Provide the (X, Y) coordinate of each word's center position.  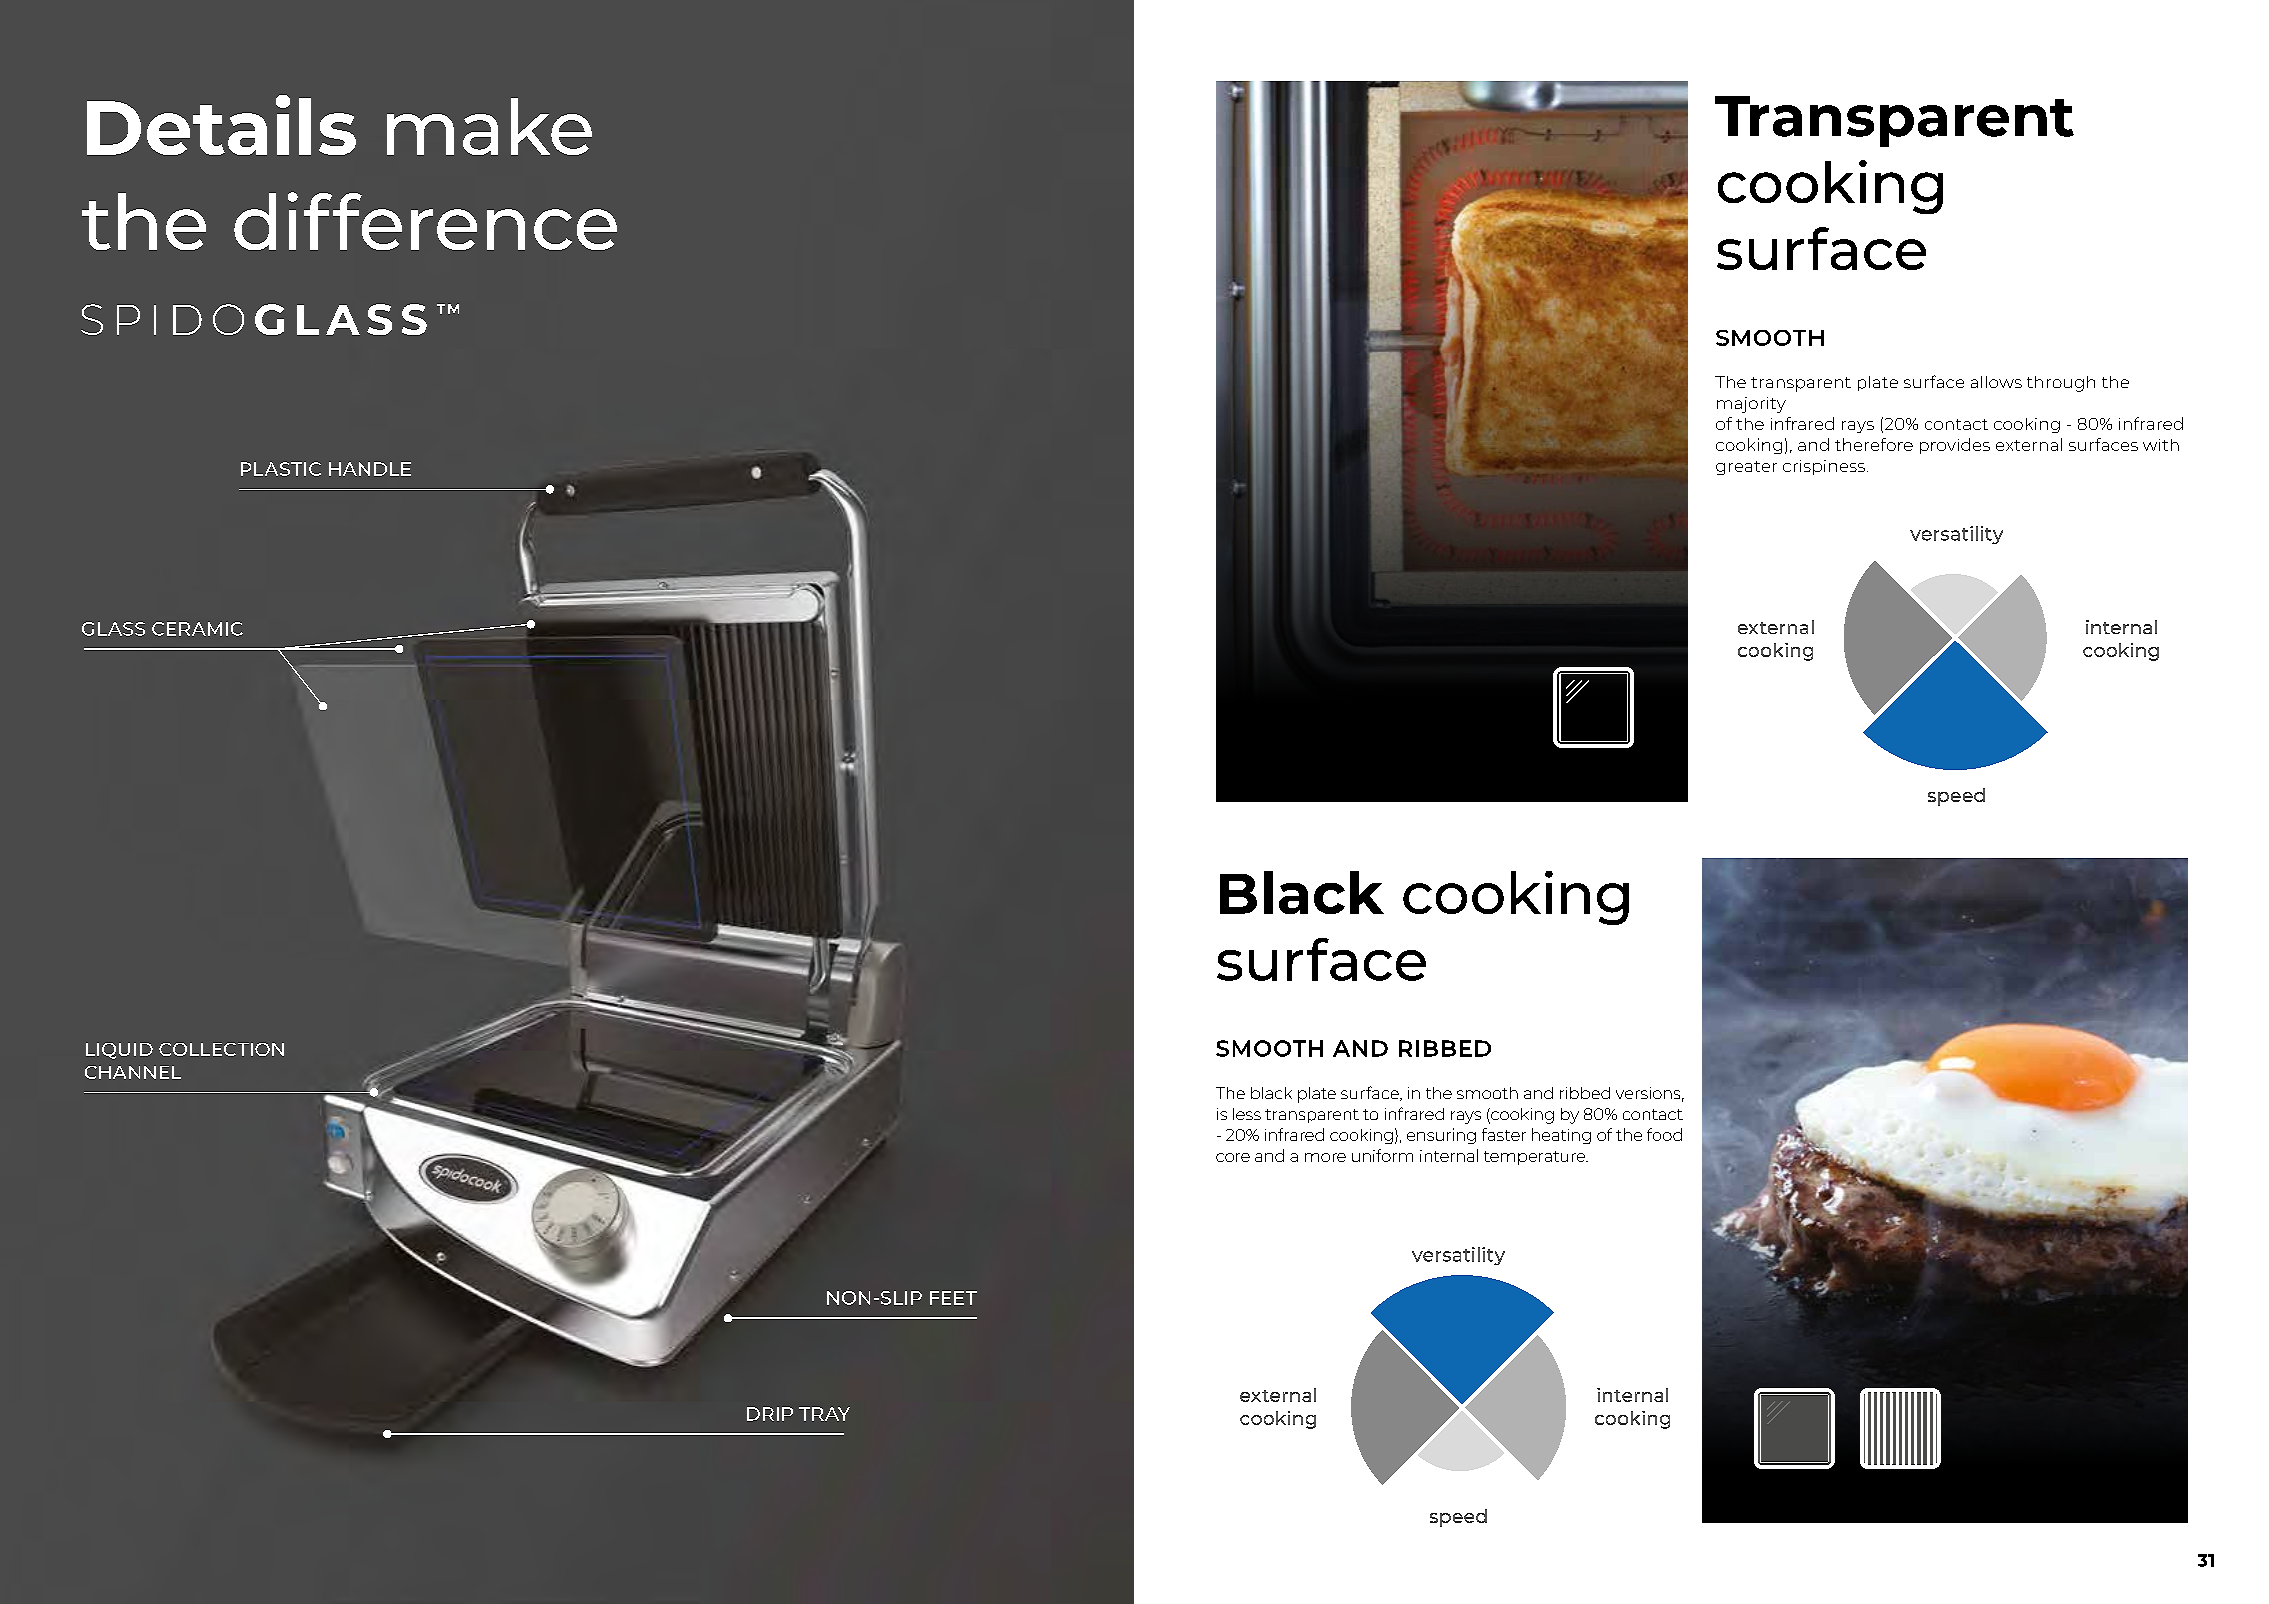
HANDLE (370, 469)
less (1247, 1114)
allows (1996, 382)
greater (1746, 468)
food (1664, 1134)
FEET (953, 1298)
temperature (1535, 1158)
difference (425, 221)
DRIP (770, 1414)
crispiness (1824, 467)
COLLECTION (221, 1049)
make (489, 126)
